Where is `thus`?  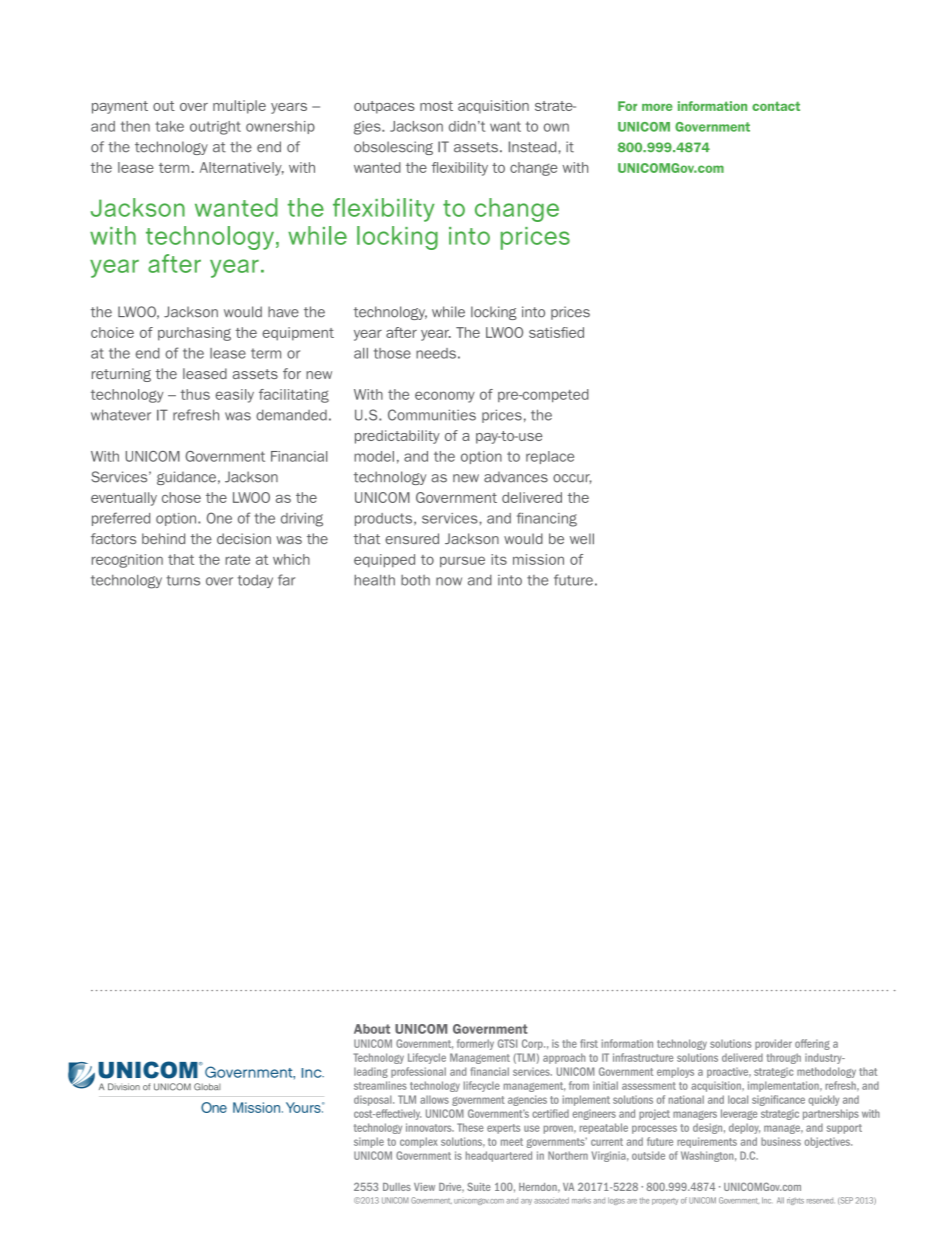
thus is located at coordinates (195, 394).
